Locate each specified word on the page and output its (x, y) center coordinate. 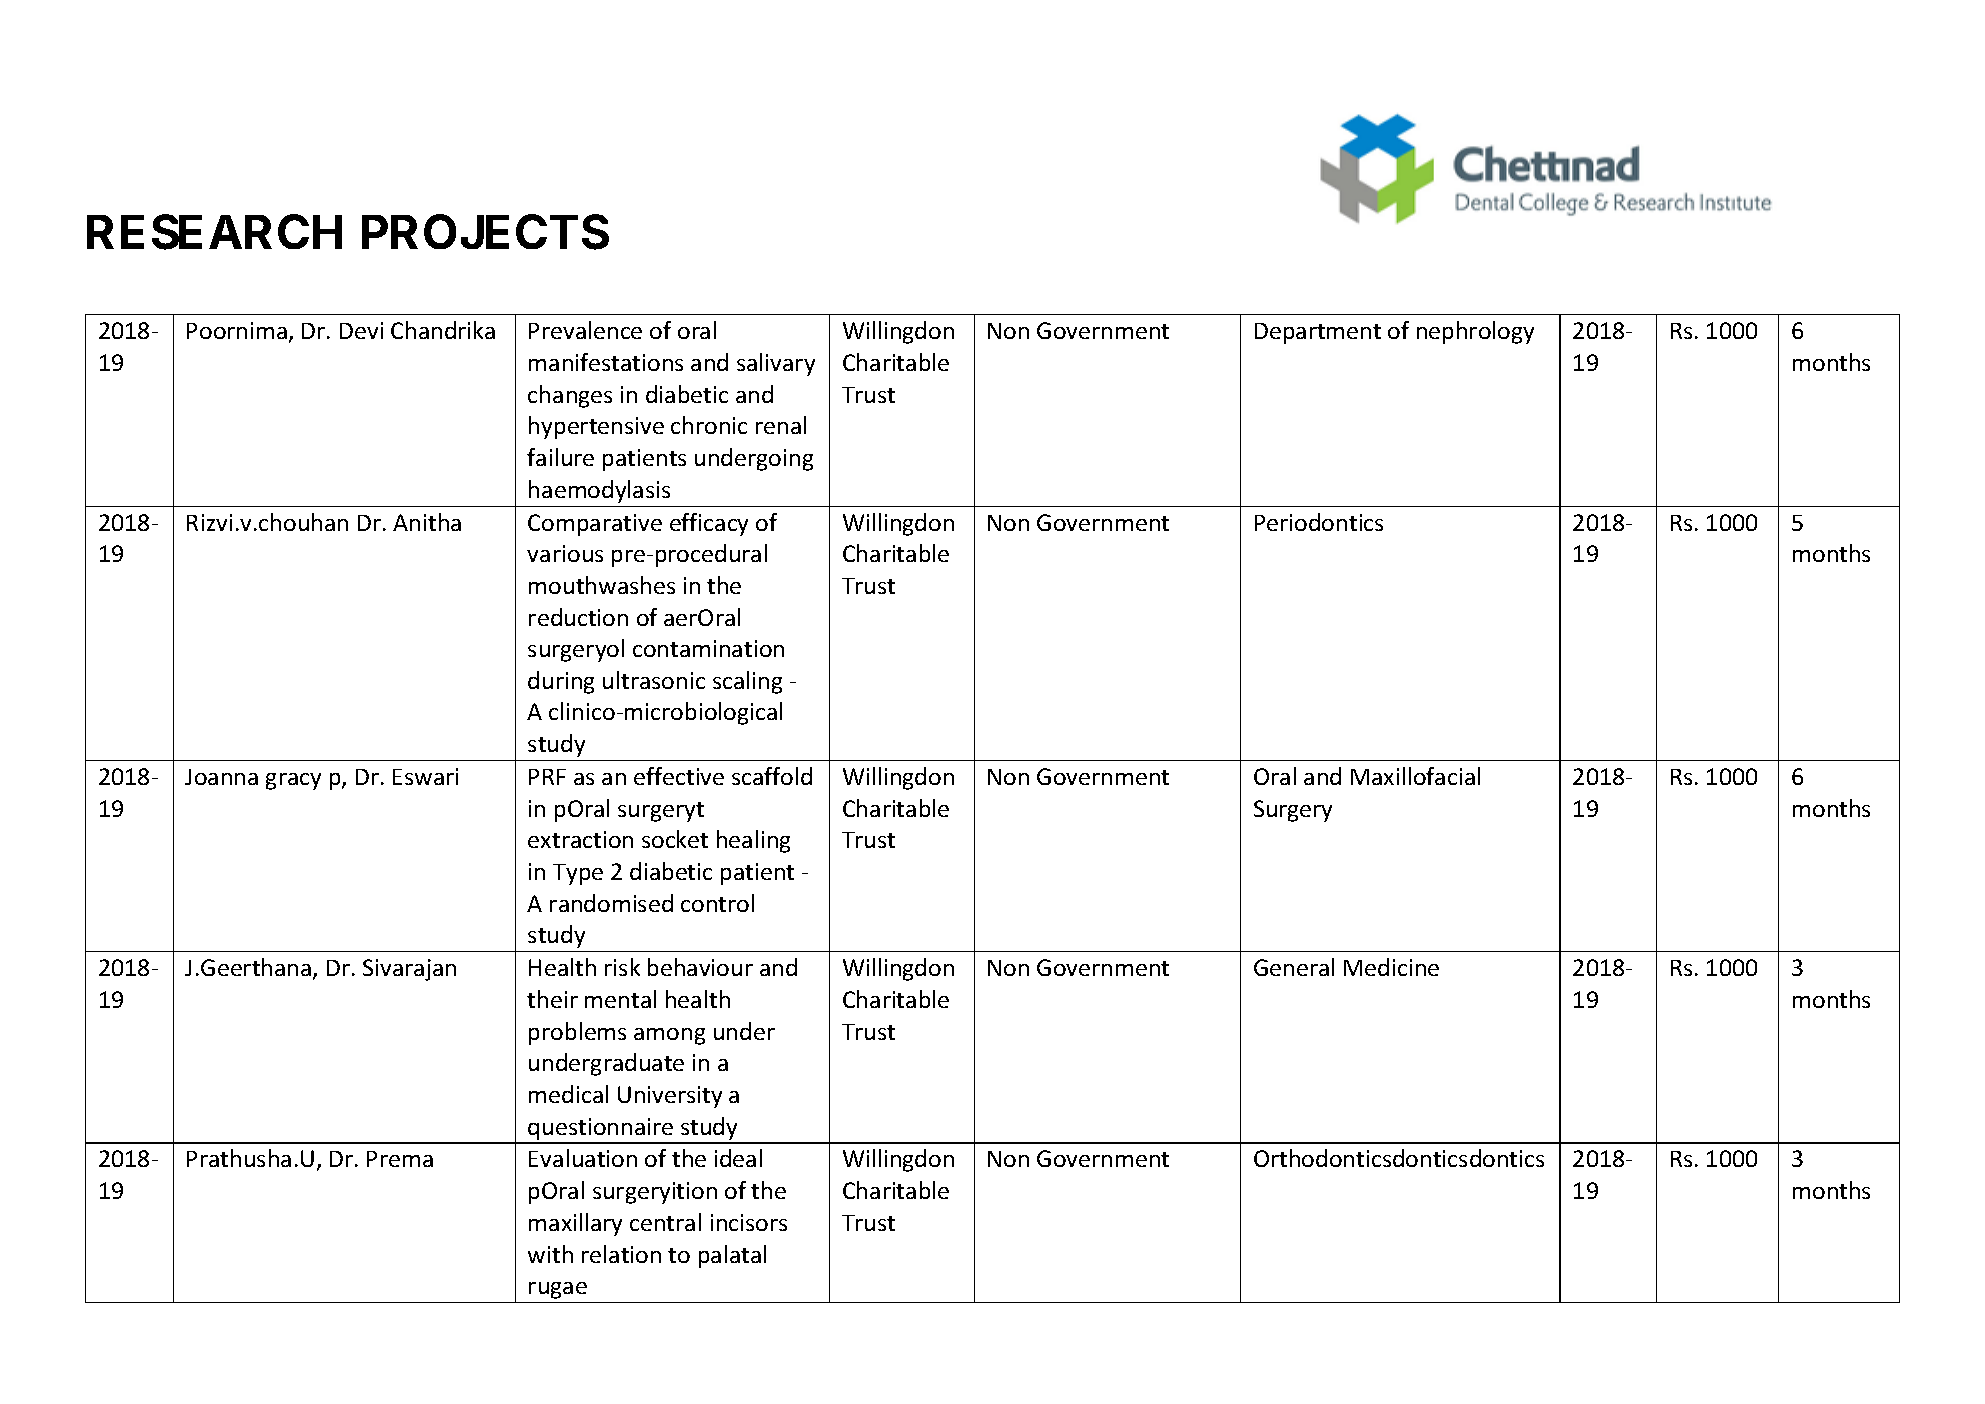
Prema (400, 1159)
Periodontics (1319, 522)
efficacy (709, 524)
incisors (749, 1222)
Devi (361, 330)
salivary (776, 364)
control (717, 903)
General (1294, 967)
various (565, 553)
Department (1318, 333)
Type (578, 874)
